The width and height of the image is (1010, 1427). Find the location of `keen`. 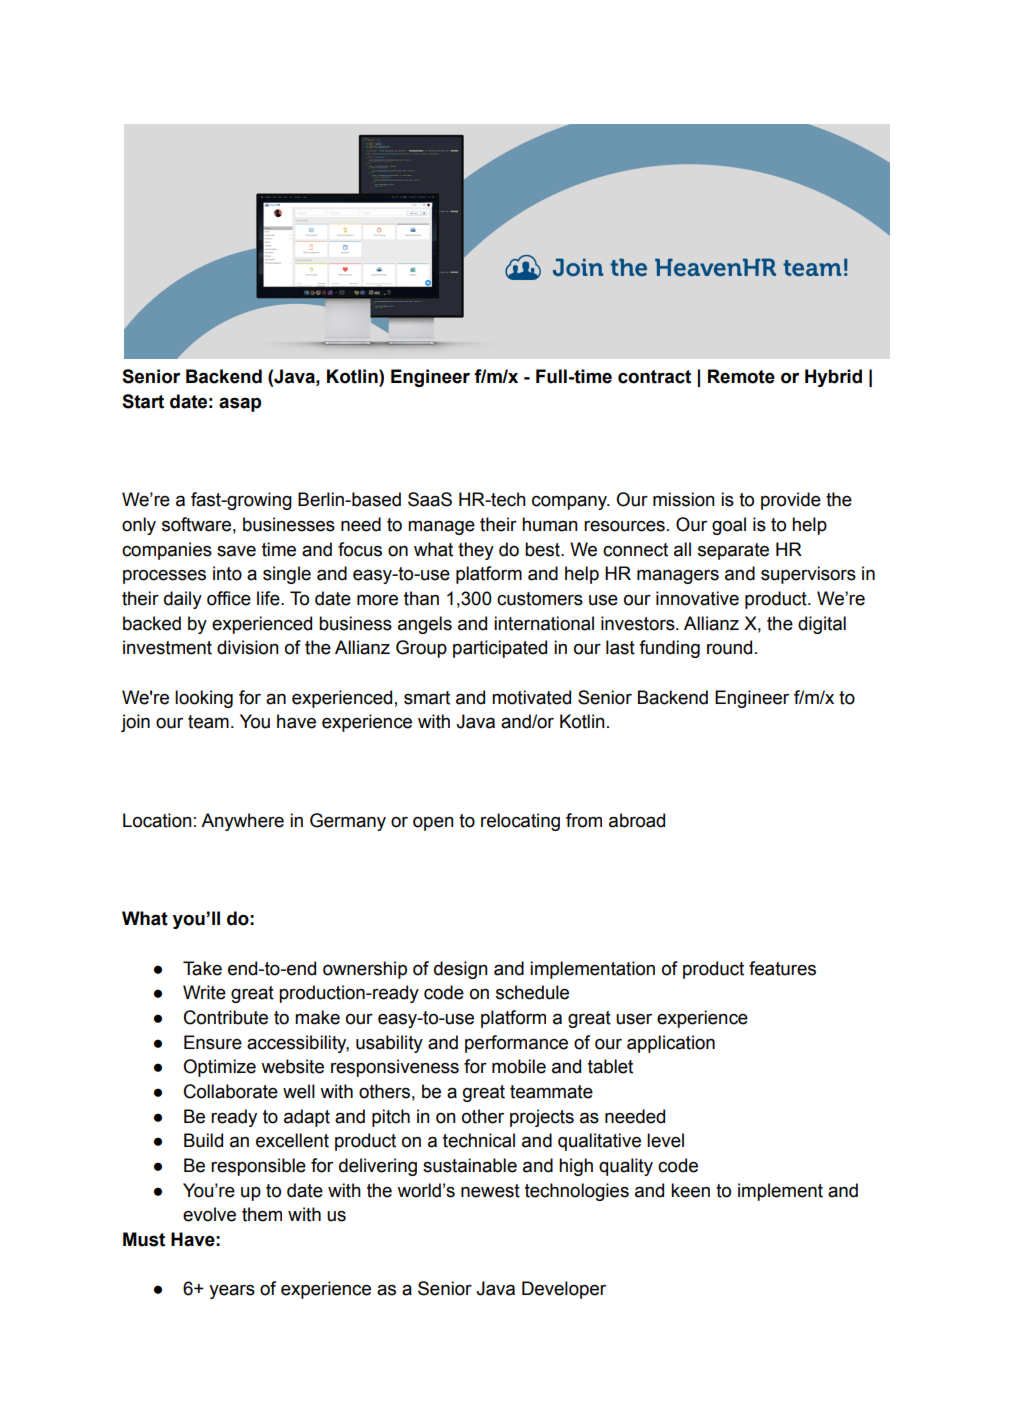

keen is located at coordinates (690, 1190).
